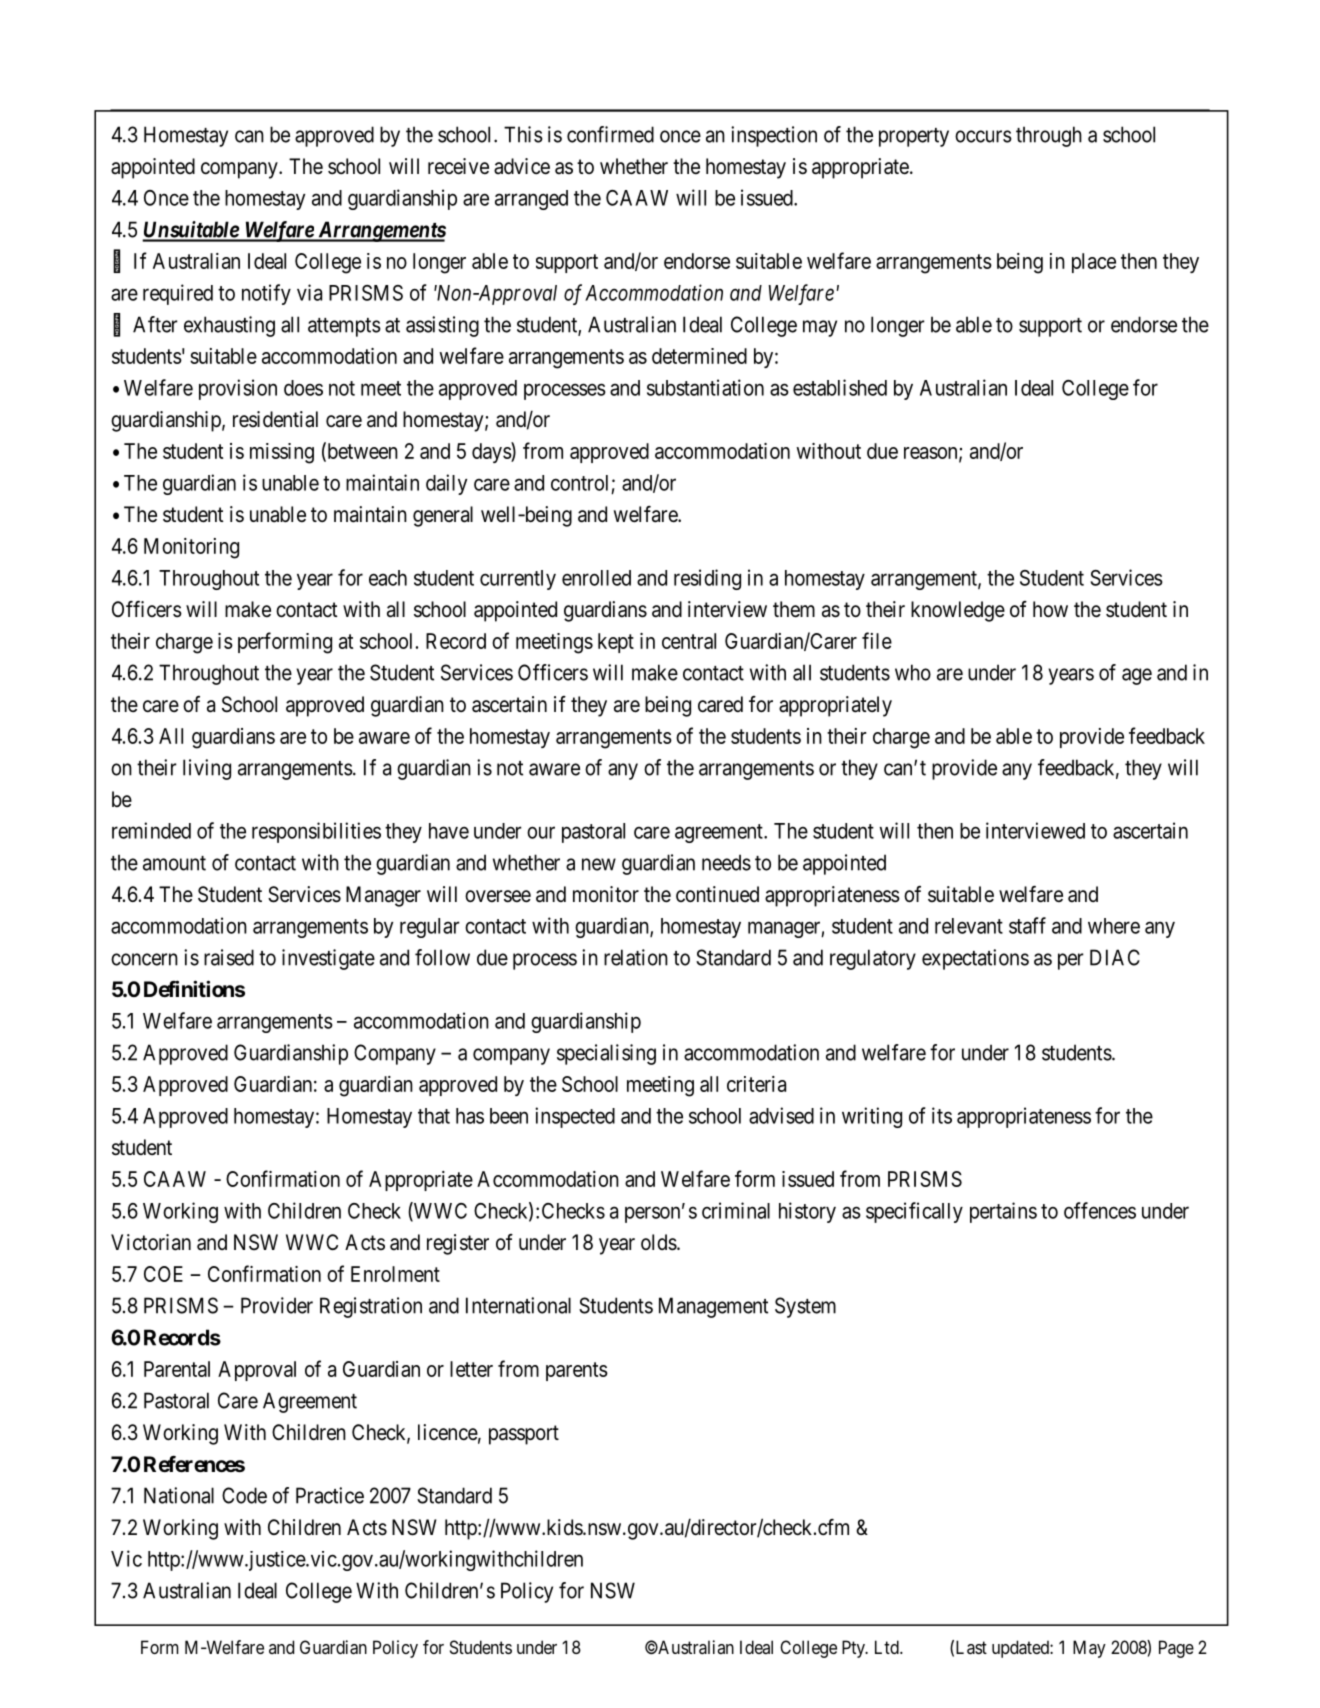 This screenshot has height=1708, width=1320. Describe the element at coordinates (388, 578) in the screenshot. I see `each` at that location.
